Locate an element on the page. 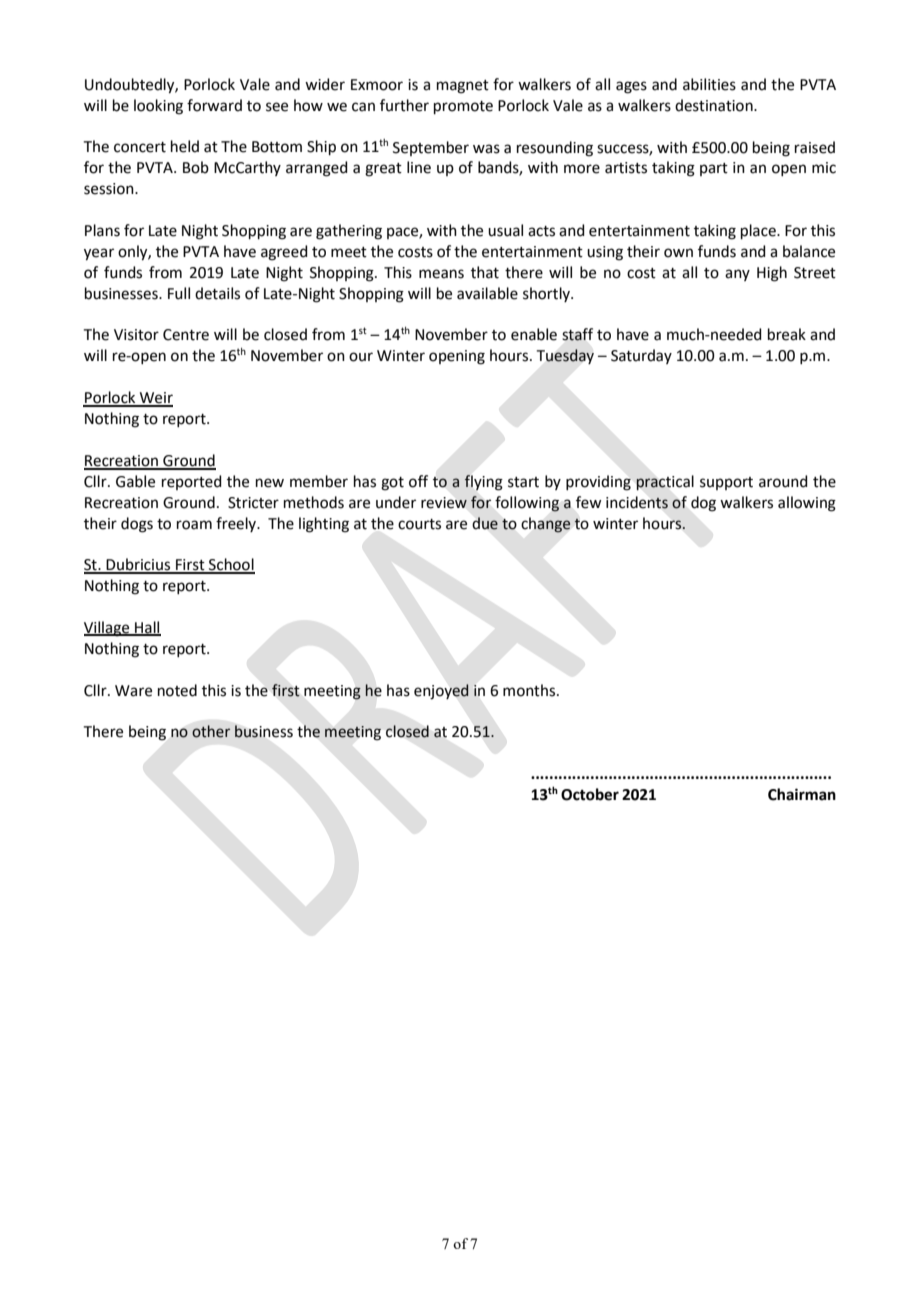 This document has height=1308, width=924. destination is located at coordinates (715, 105).
